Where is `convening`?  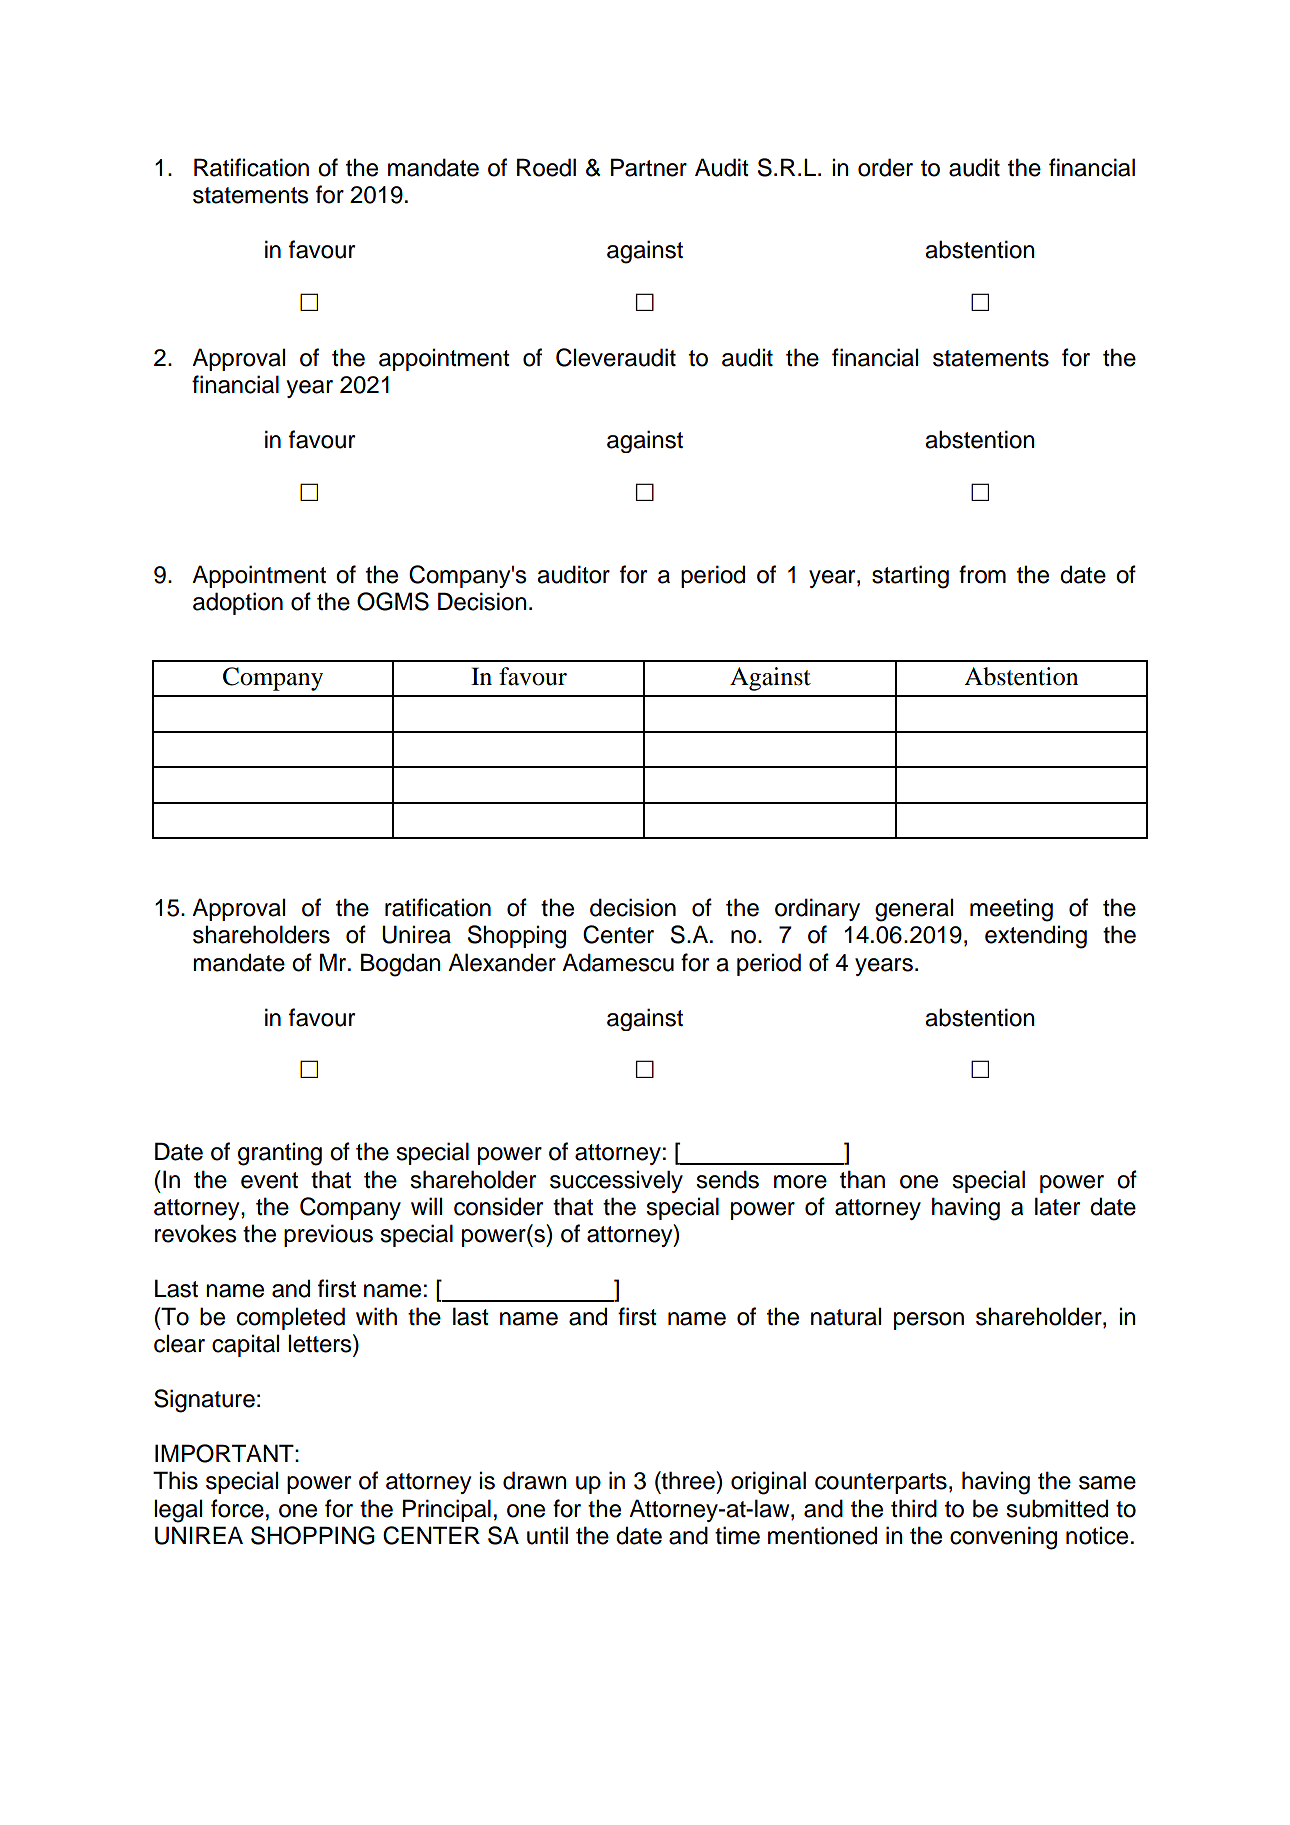
convening is located at coordinates (1003, 1538).
